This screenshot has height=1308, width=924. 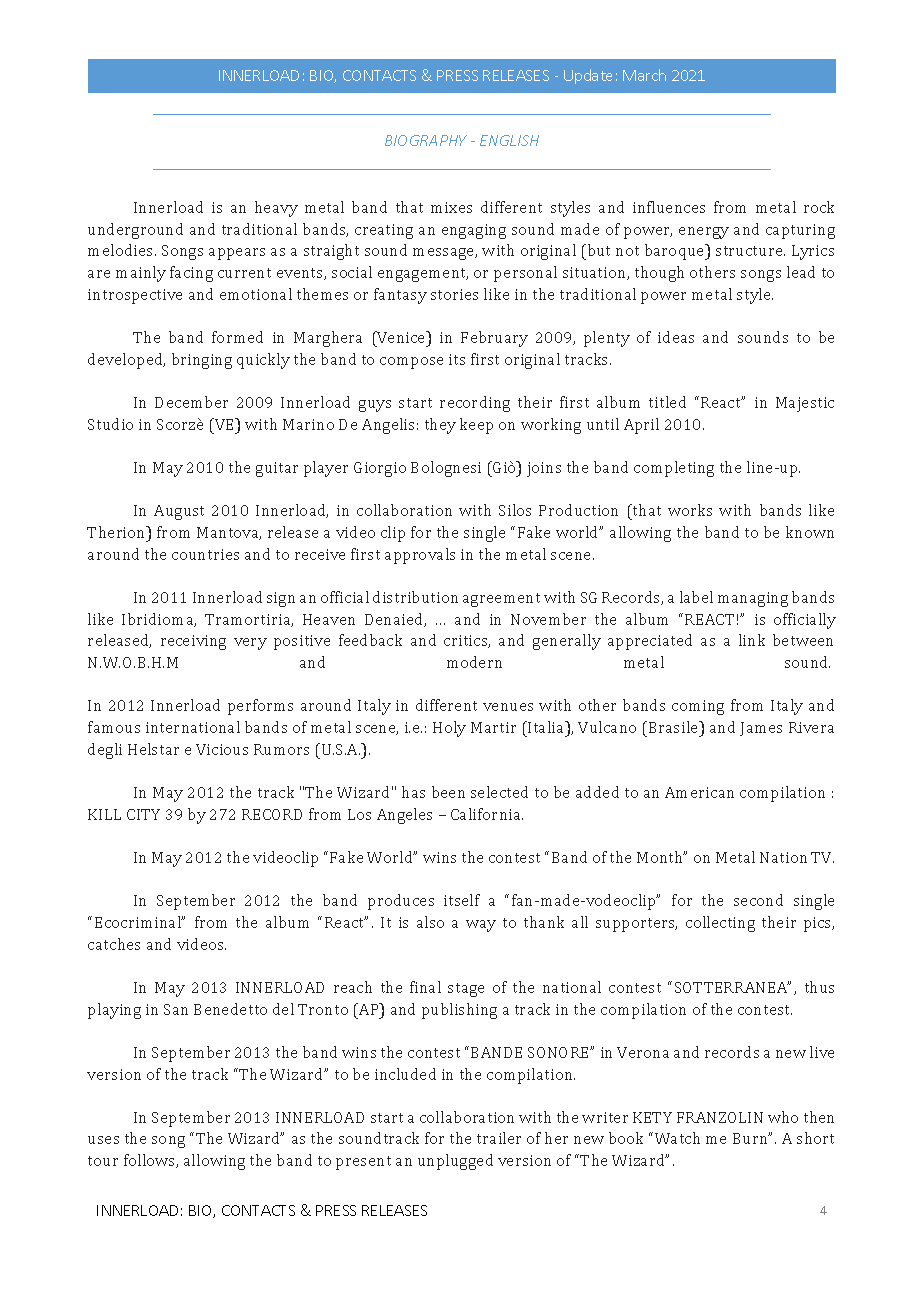 What do you see at coordinates (644, 75) in the screenshot?
I see `March` at bounding box center [644, 75].
